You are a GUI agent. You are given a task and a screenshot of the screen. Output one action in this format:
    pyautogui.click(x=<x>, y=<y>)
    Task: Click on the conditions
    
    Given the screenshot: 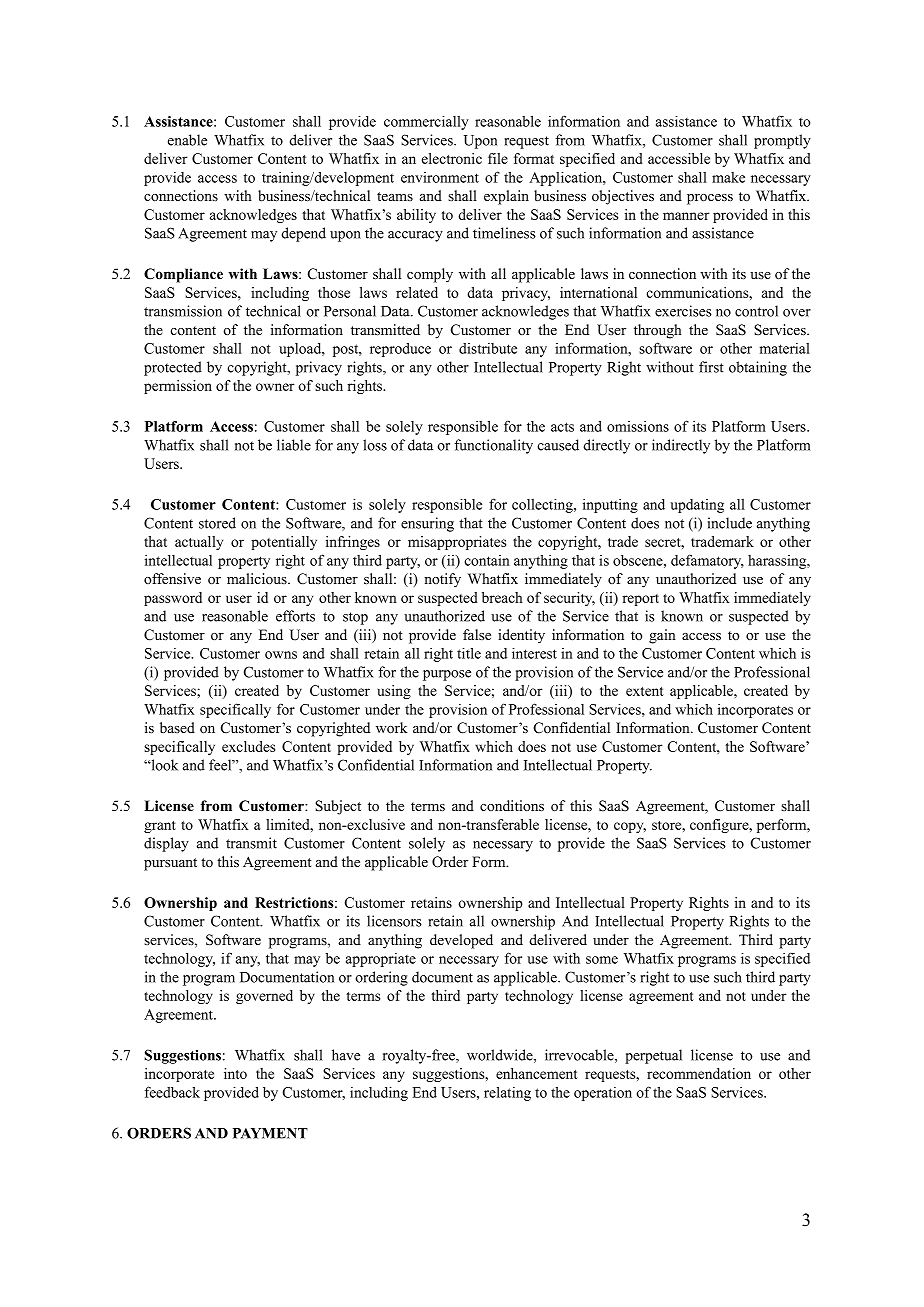 What is the action you would take?
    pyautogui.click(x=512, y=805)
